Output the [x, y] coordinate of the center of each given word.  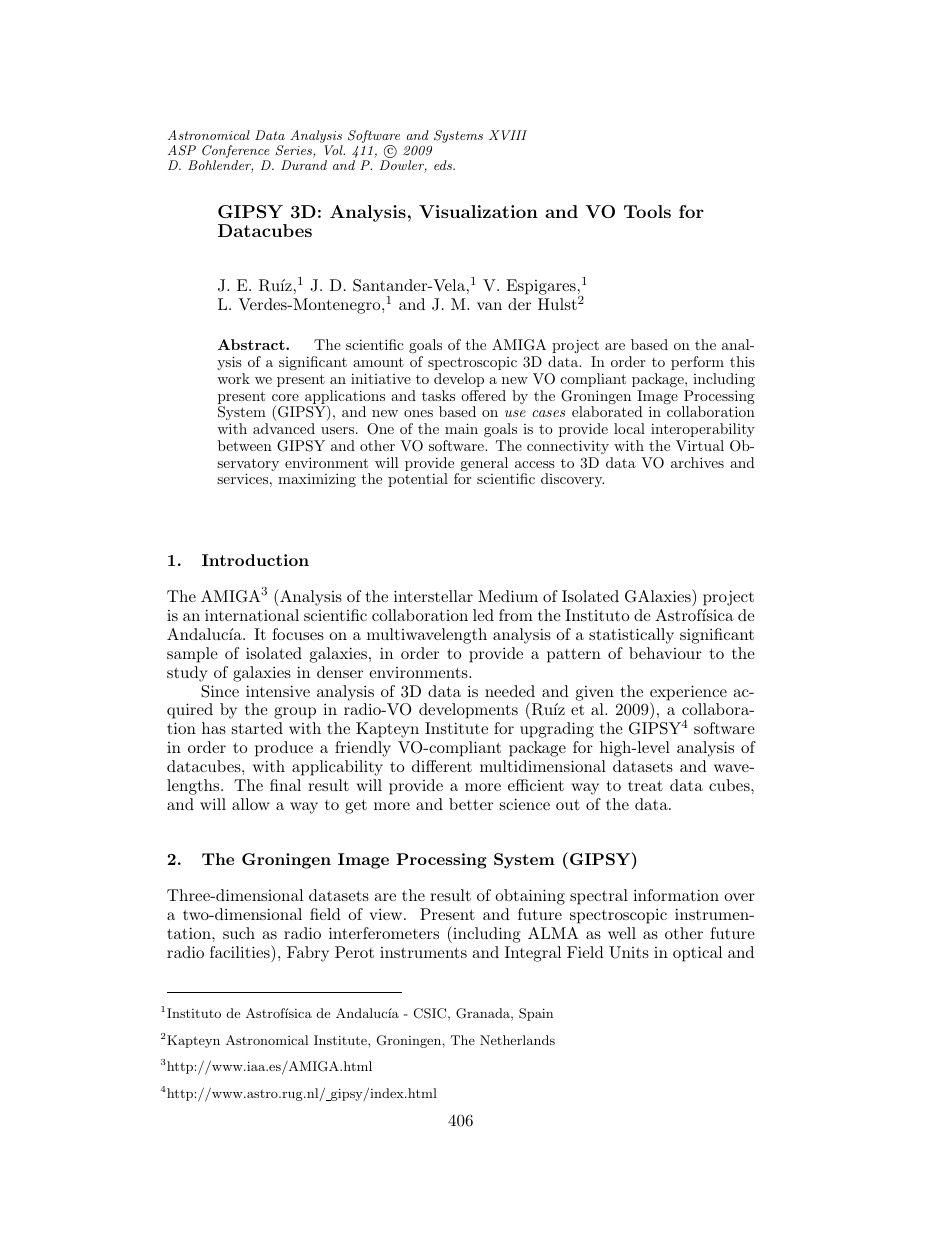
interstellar [433, 596]
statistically [631, 636]
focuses [298, 634]
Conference [236, 153]
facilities [241, 951]
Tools [647, 211]
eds [444, 165]
